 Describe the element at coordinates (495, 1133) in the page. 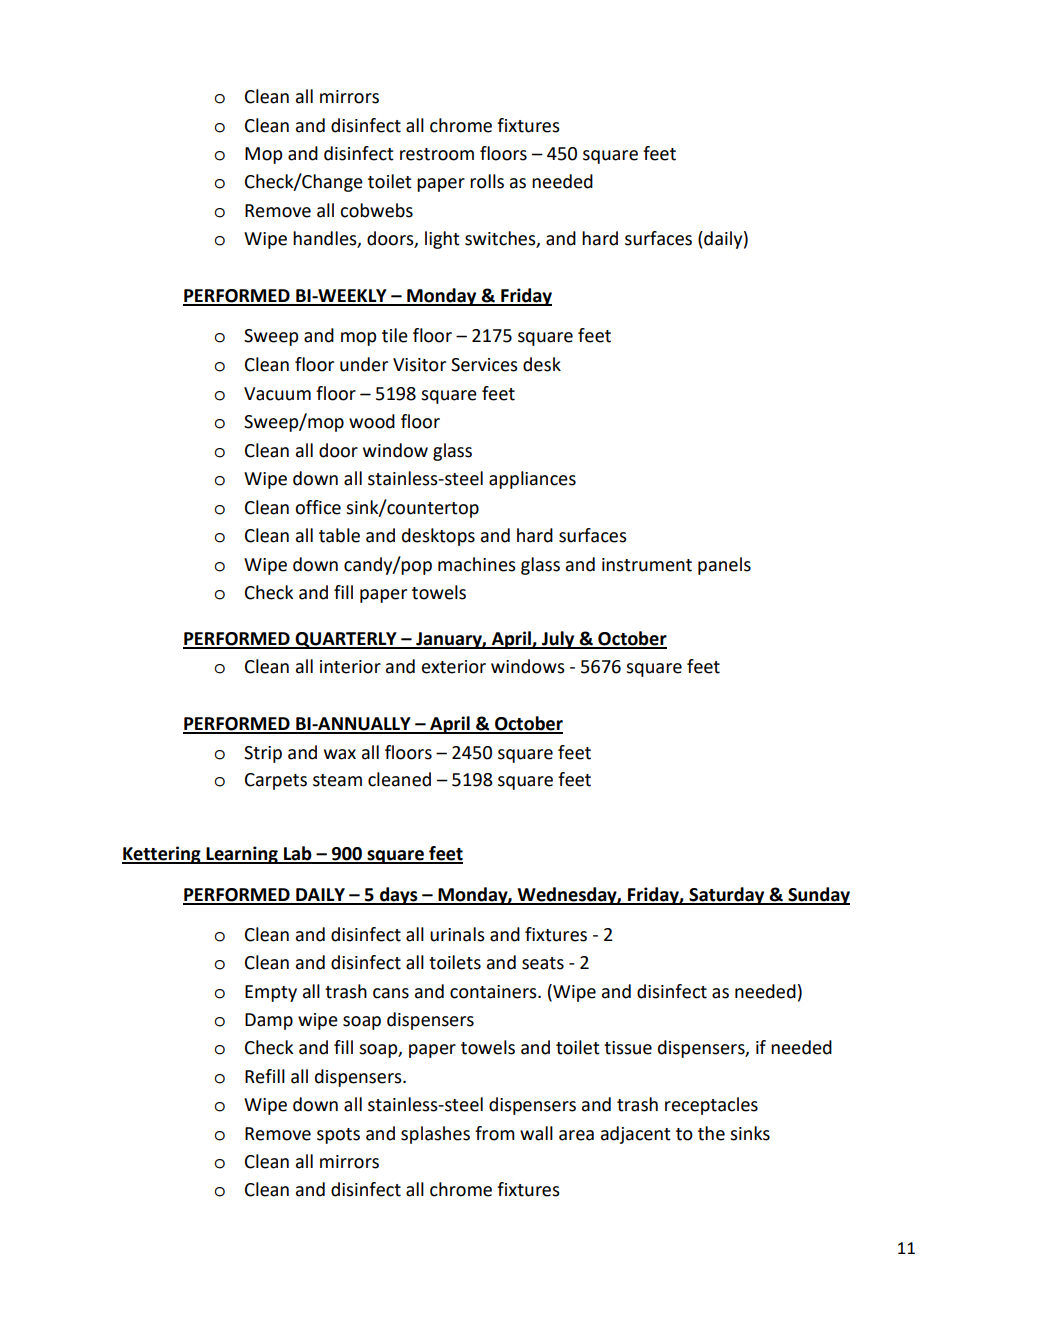

I see `from` at that location.
